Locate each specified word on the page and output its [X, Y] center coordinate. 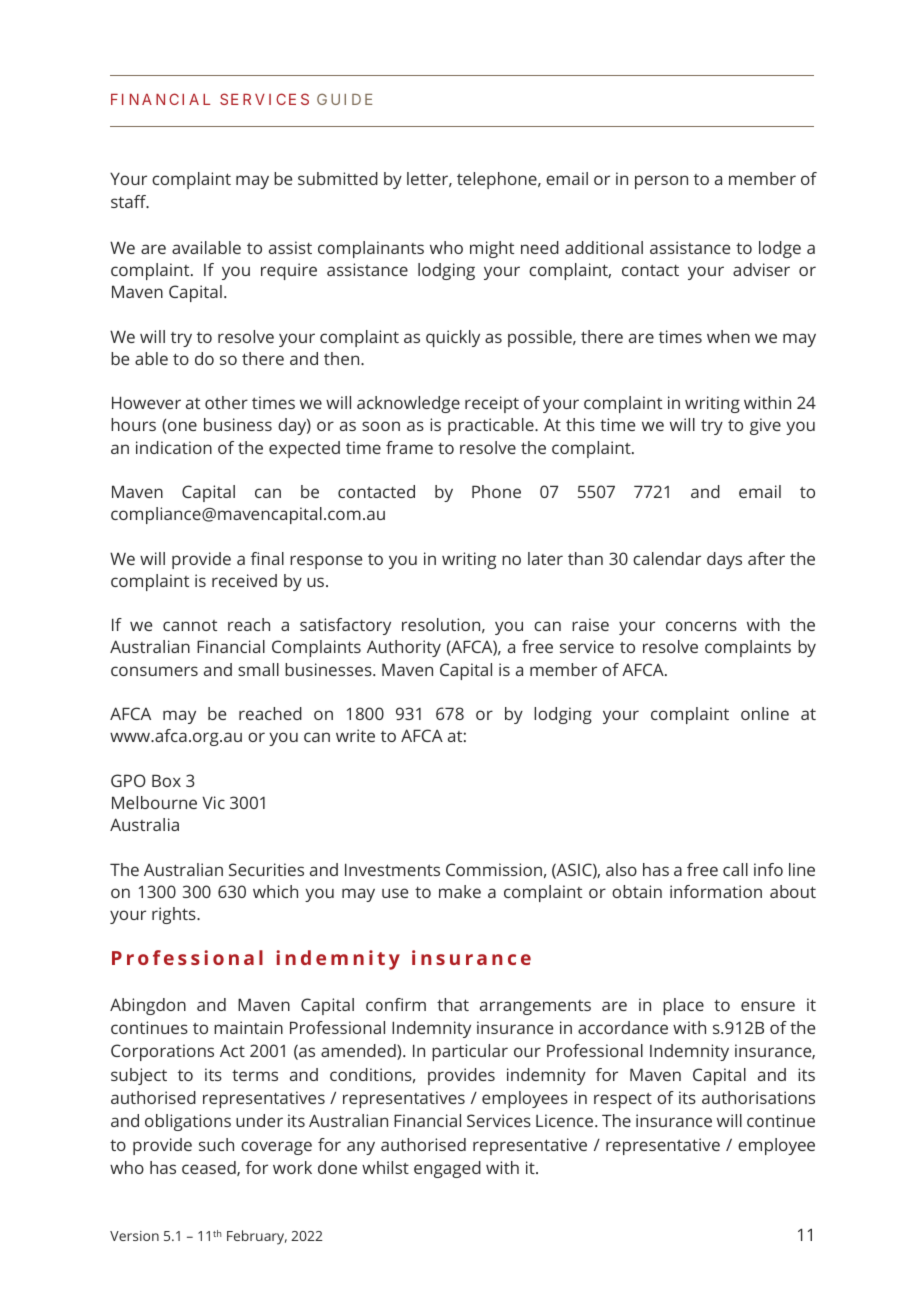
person [661, 182]
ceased [210, 1168]
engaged [447, 1169]
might [492, 249]
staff [130, 201]
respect [623, 1100]
